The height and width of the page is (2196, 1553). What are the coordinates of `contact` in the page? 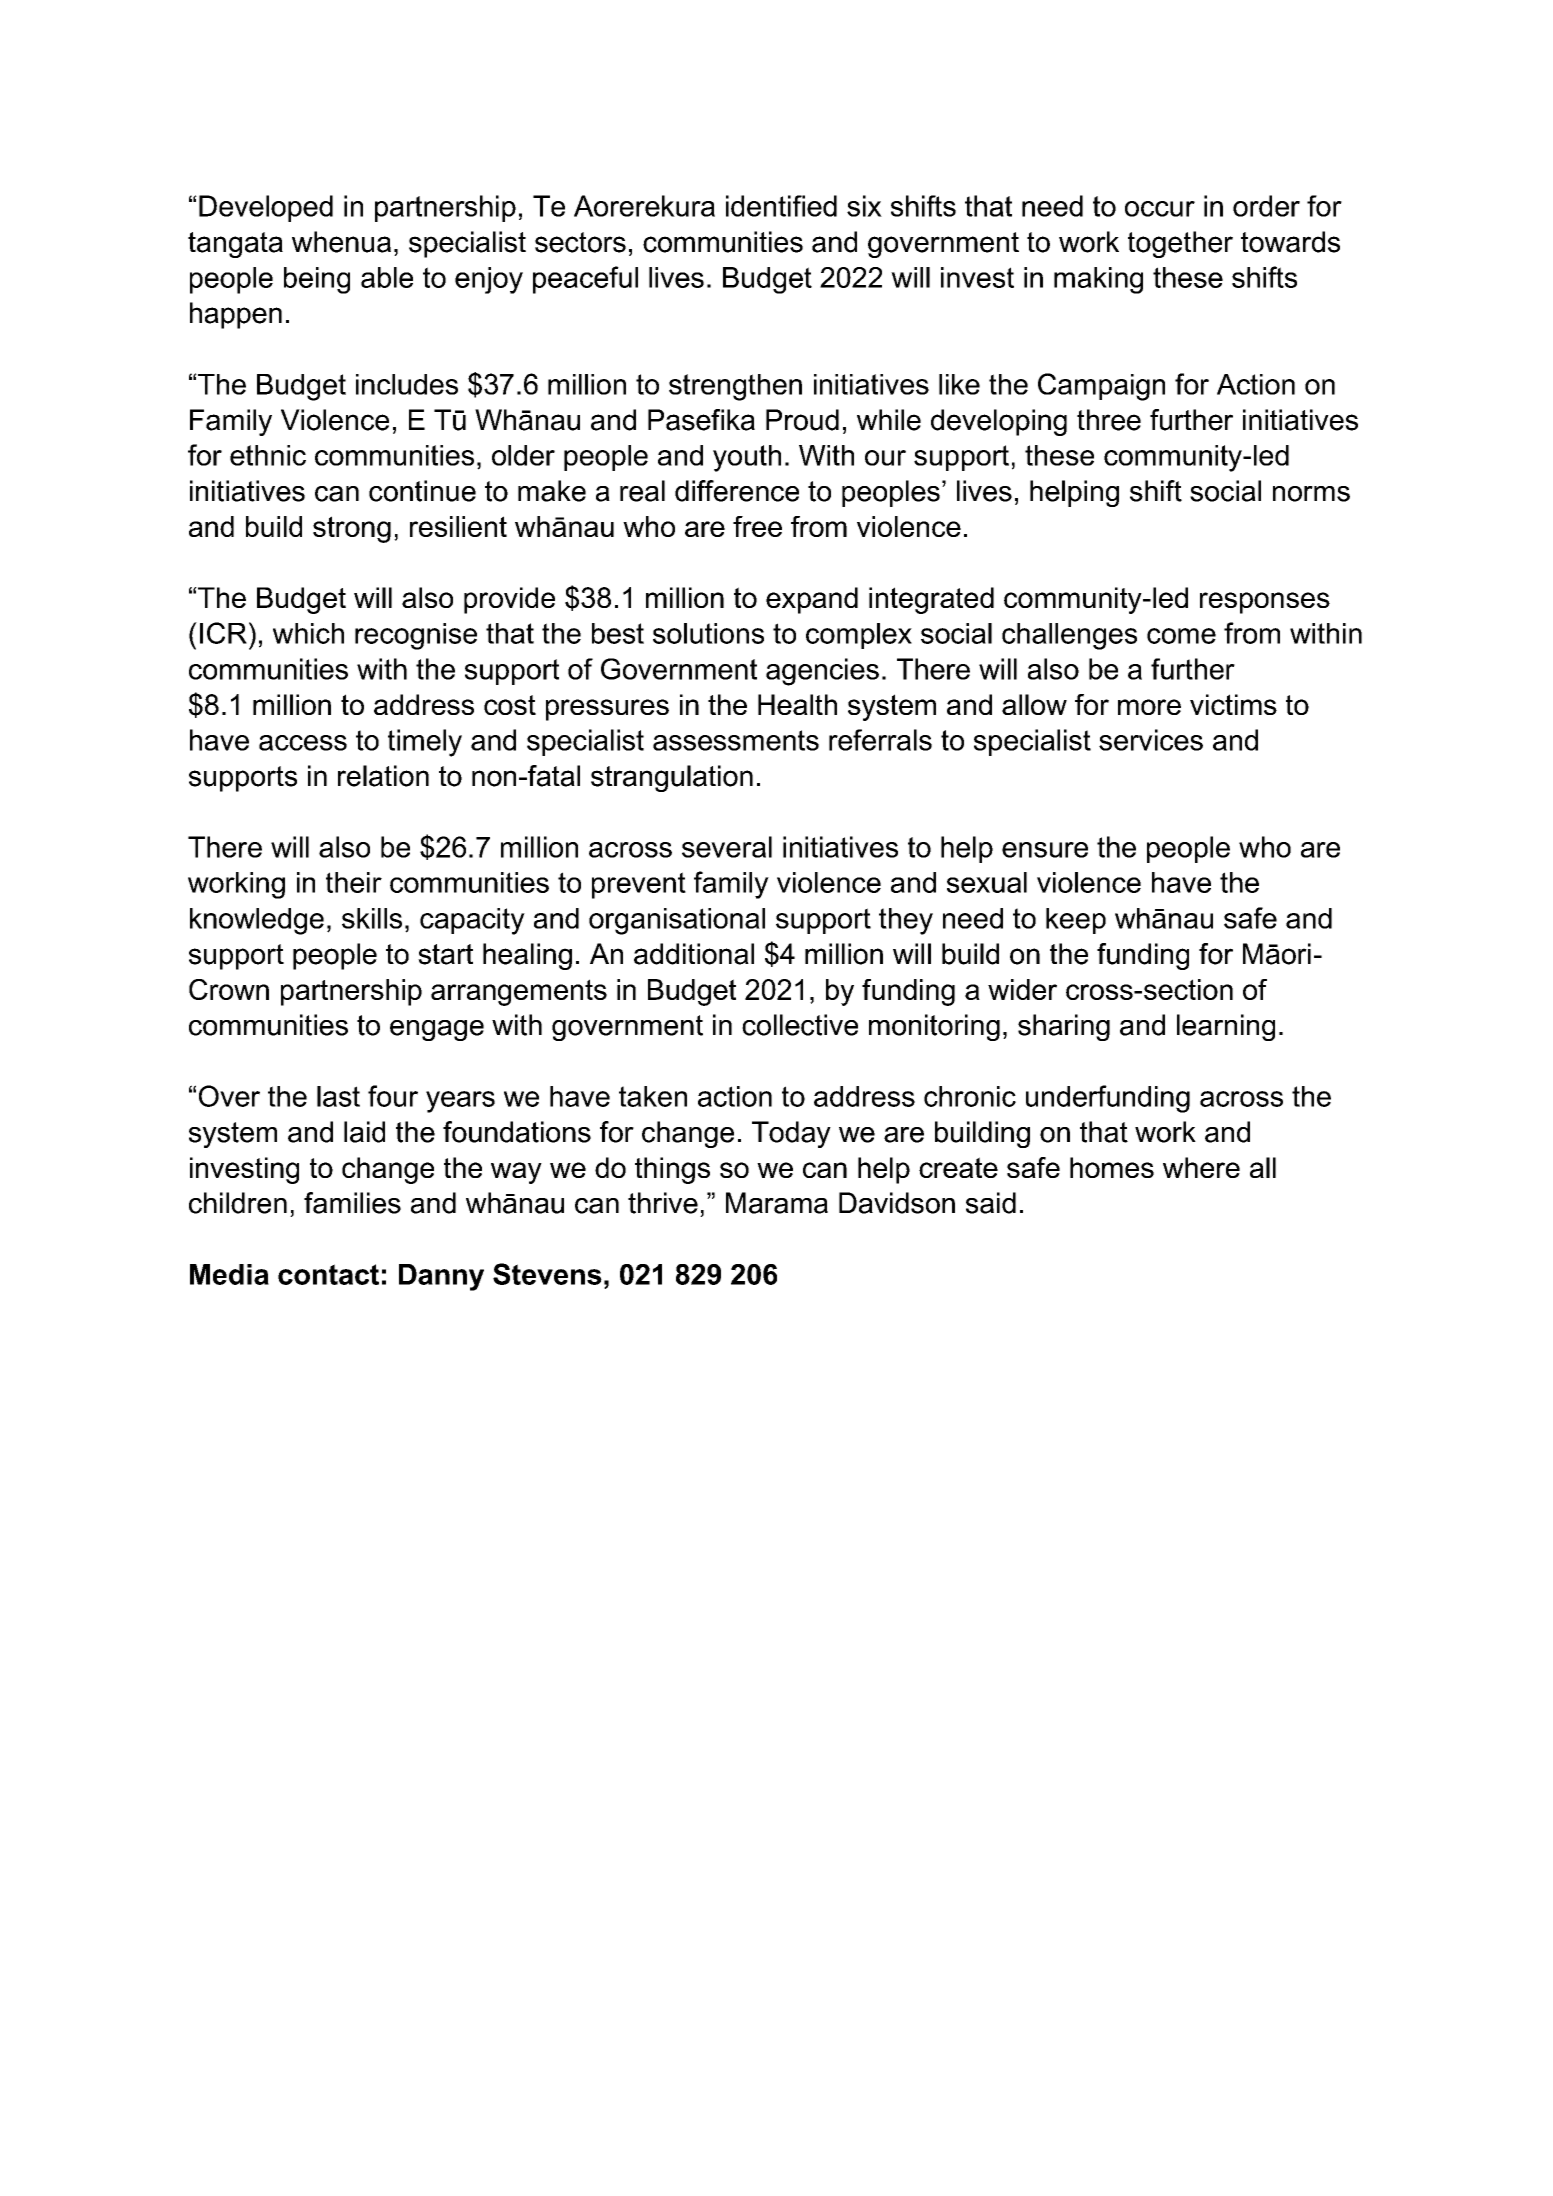 It's located at (328, 1274).
